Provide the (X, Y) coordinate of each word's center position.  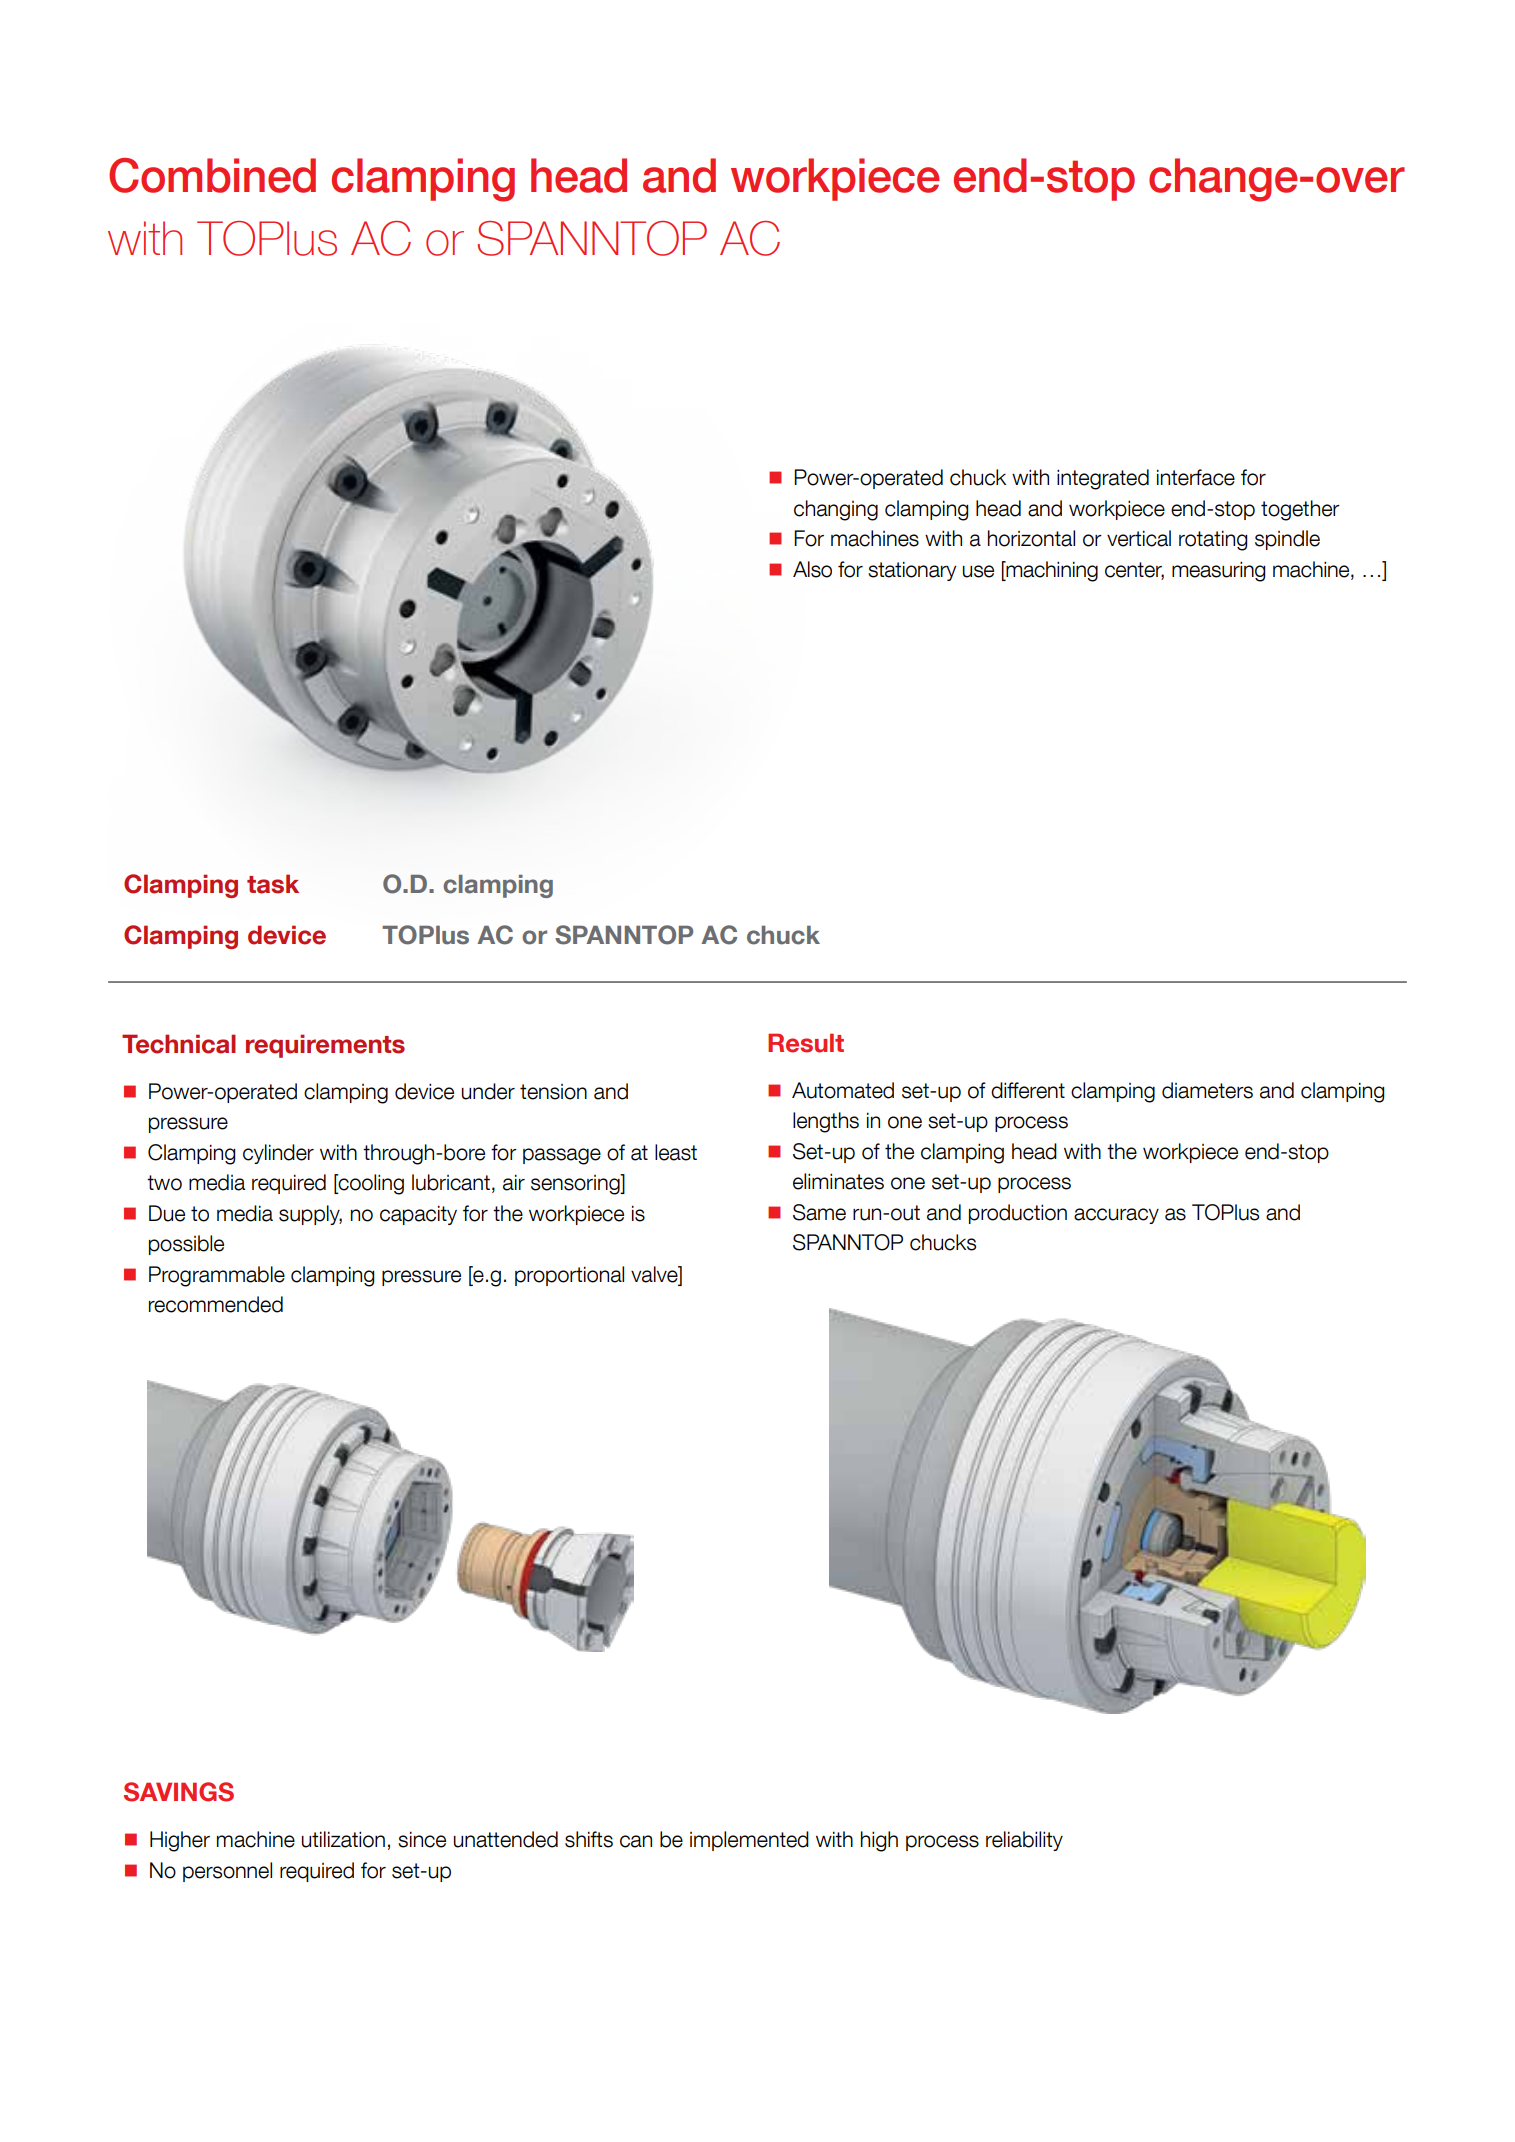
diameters (1207, 1090)
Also (812, 569)
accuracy (1116, 1216)
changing (836, 510)
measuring (1218, 571)
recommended (216, 1304)
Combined (212, 175)
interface (1196, 477)
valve (655, 1274)
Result (806, 1043)
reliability (1024, 1841)
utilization (343, 1839)
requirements (325, 1046)
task (273, 884)
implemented (749, 1841)
